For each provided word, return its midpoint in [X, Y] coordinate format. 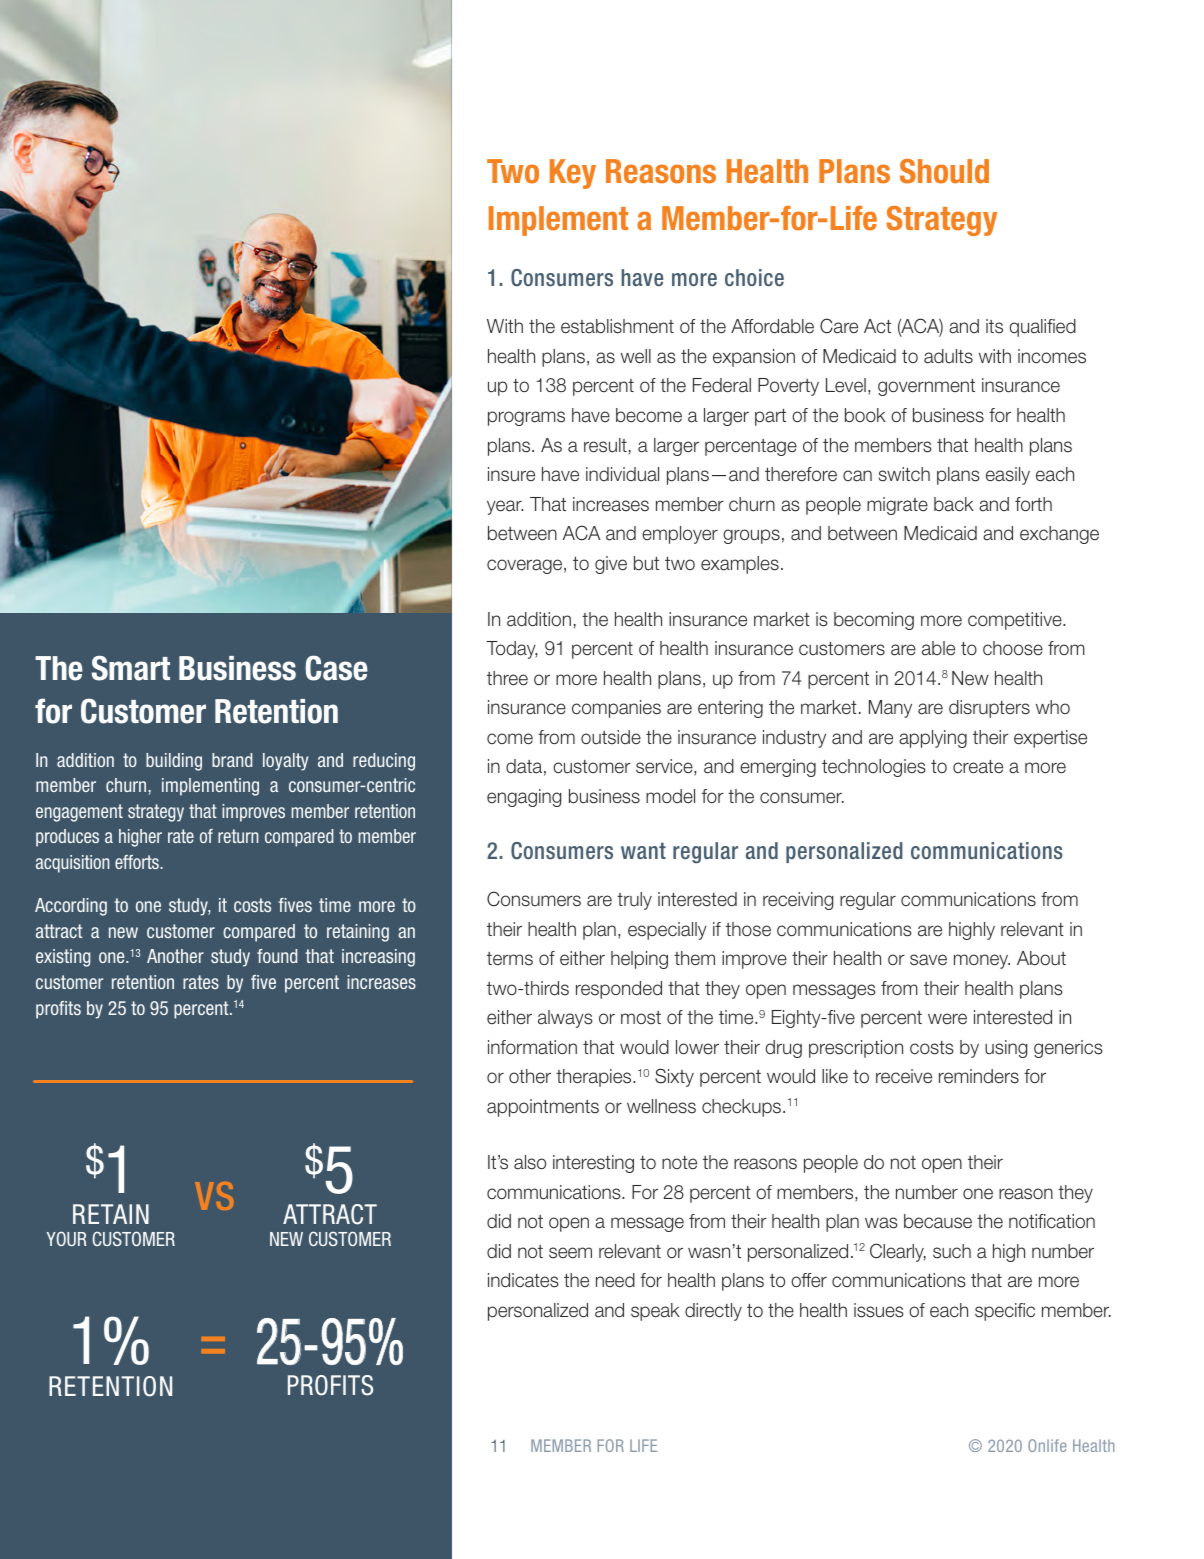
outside [611, 737]
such [952, 1251]
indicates [523, 1280]
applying [933, 739]
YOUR [66, 1239]
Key [573, 174]
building [174, 762]
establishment [617, 326]
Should [944, 171]
